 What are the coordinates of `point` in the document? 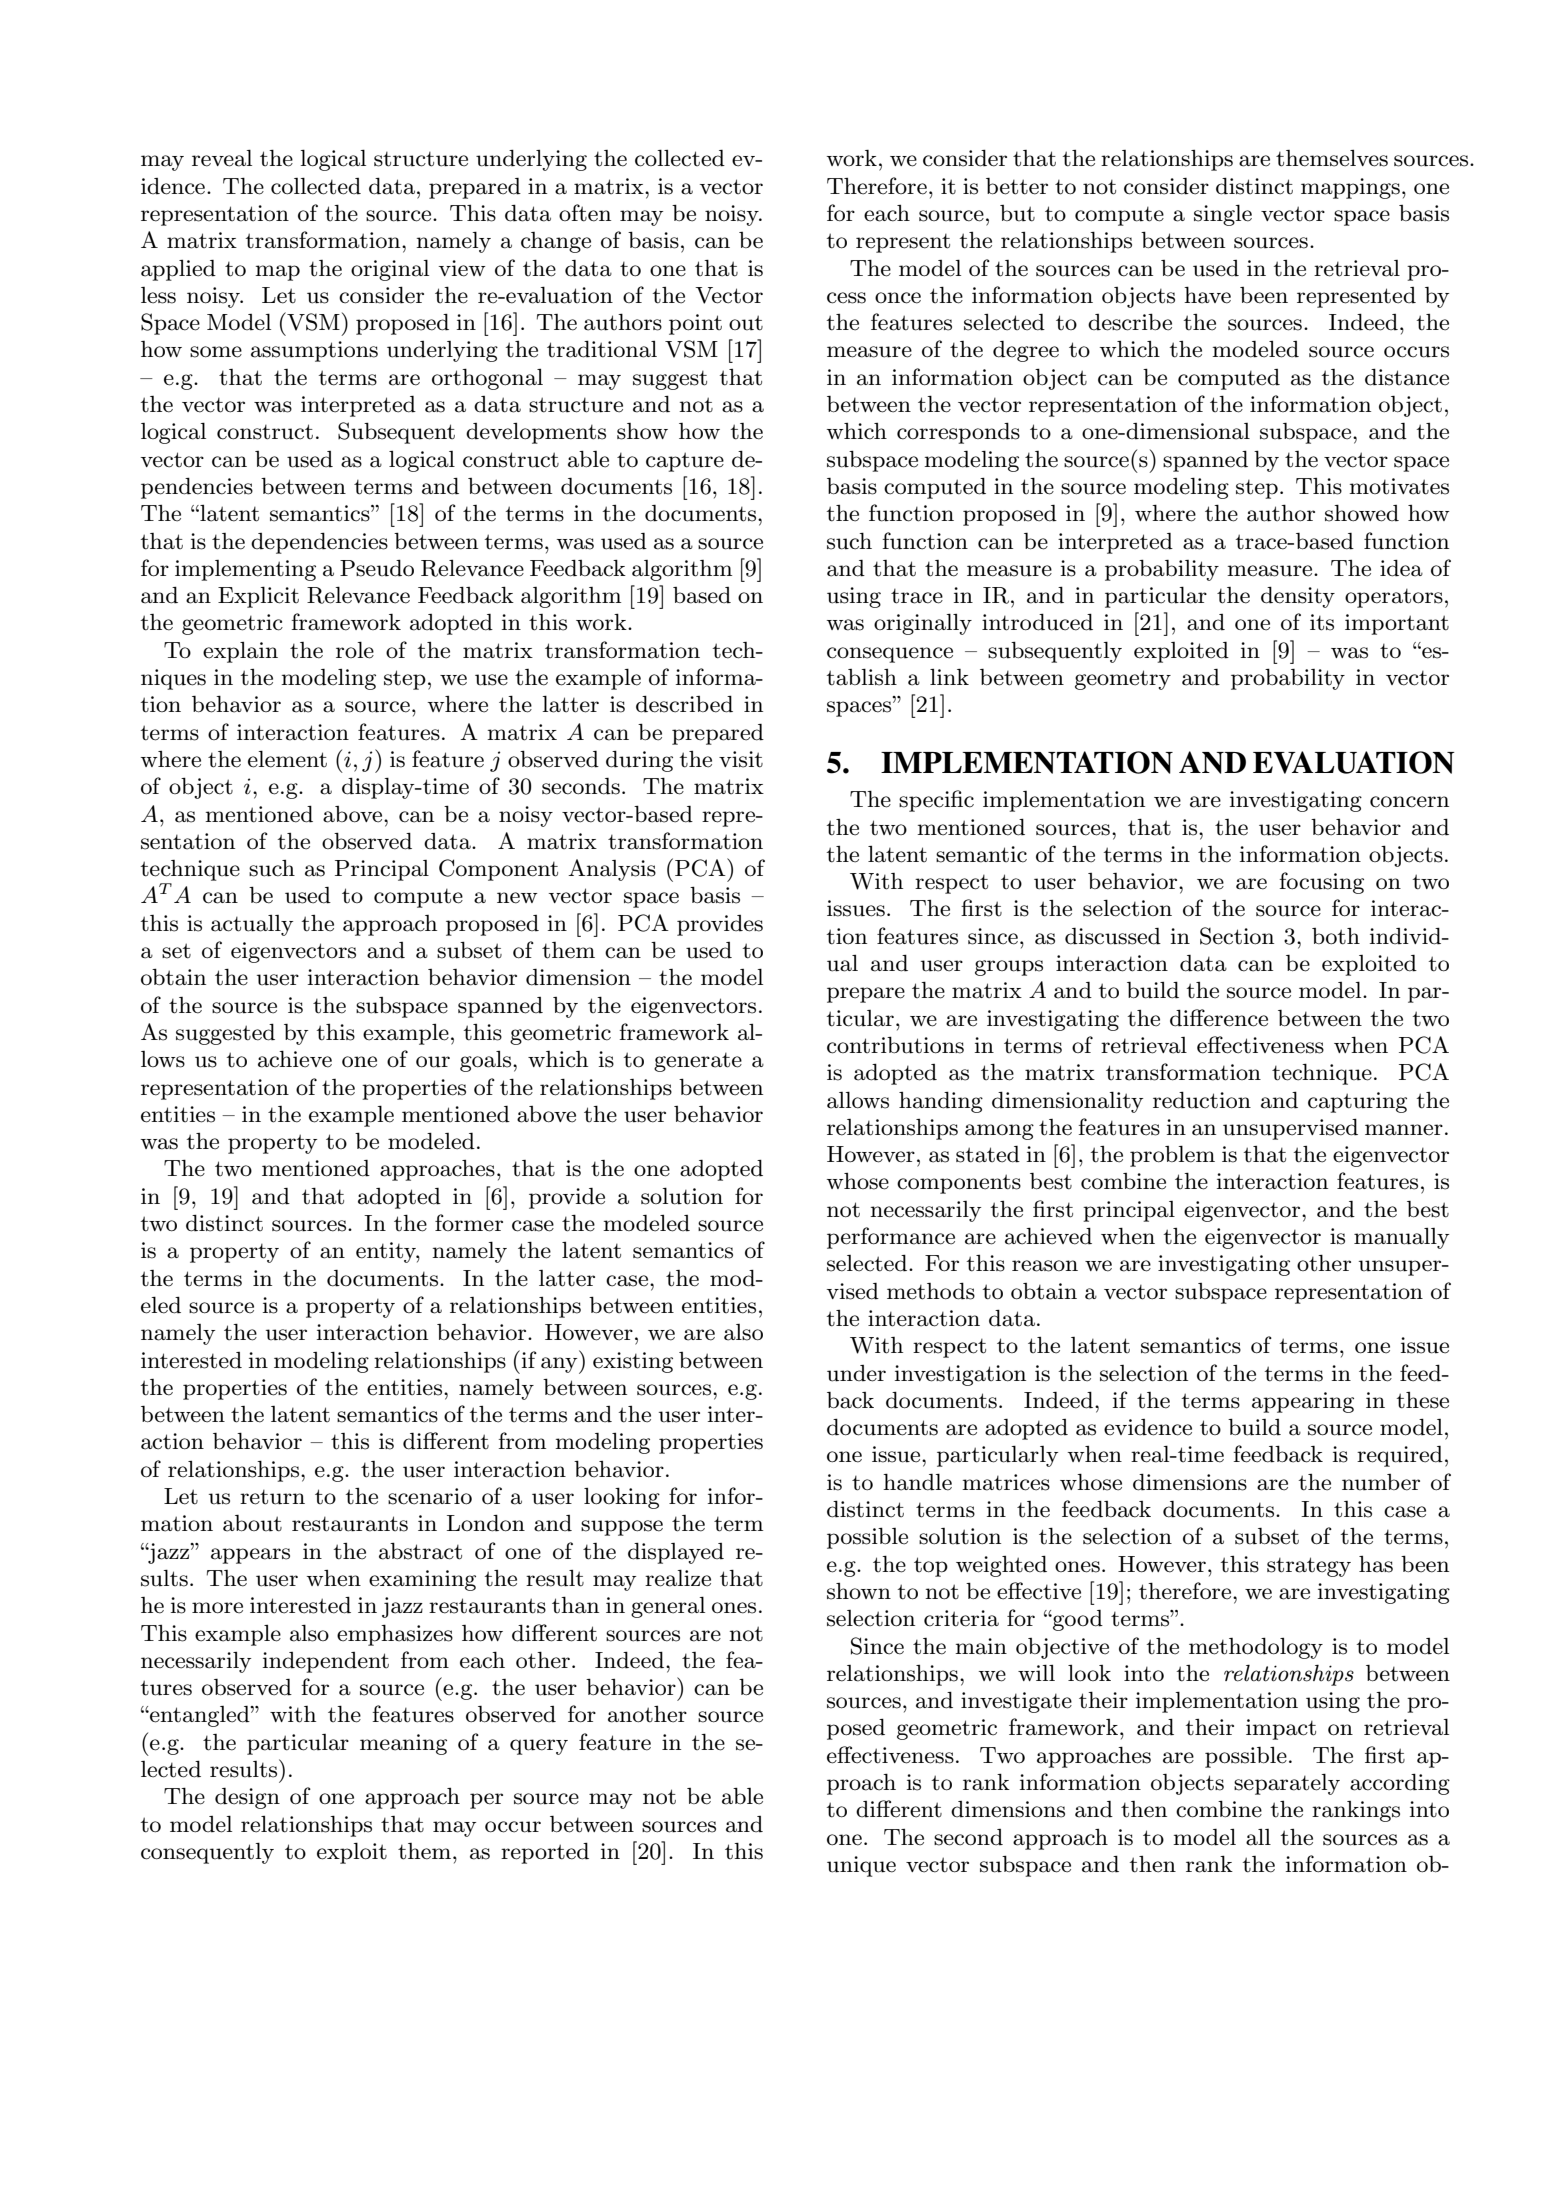 It's located at (695, 324).
